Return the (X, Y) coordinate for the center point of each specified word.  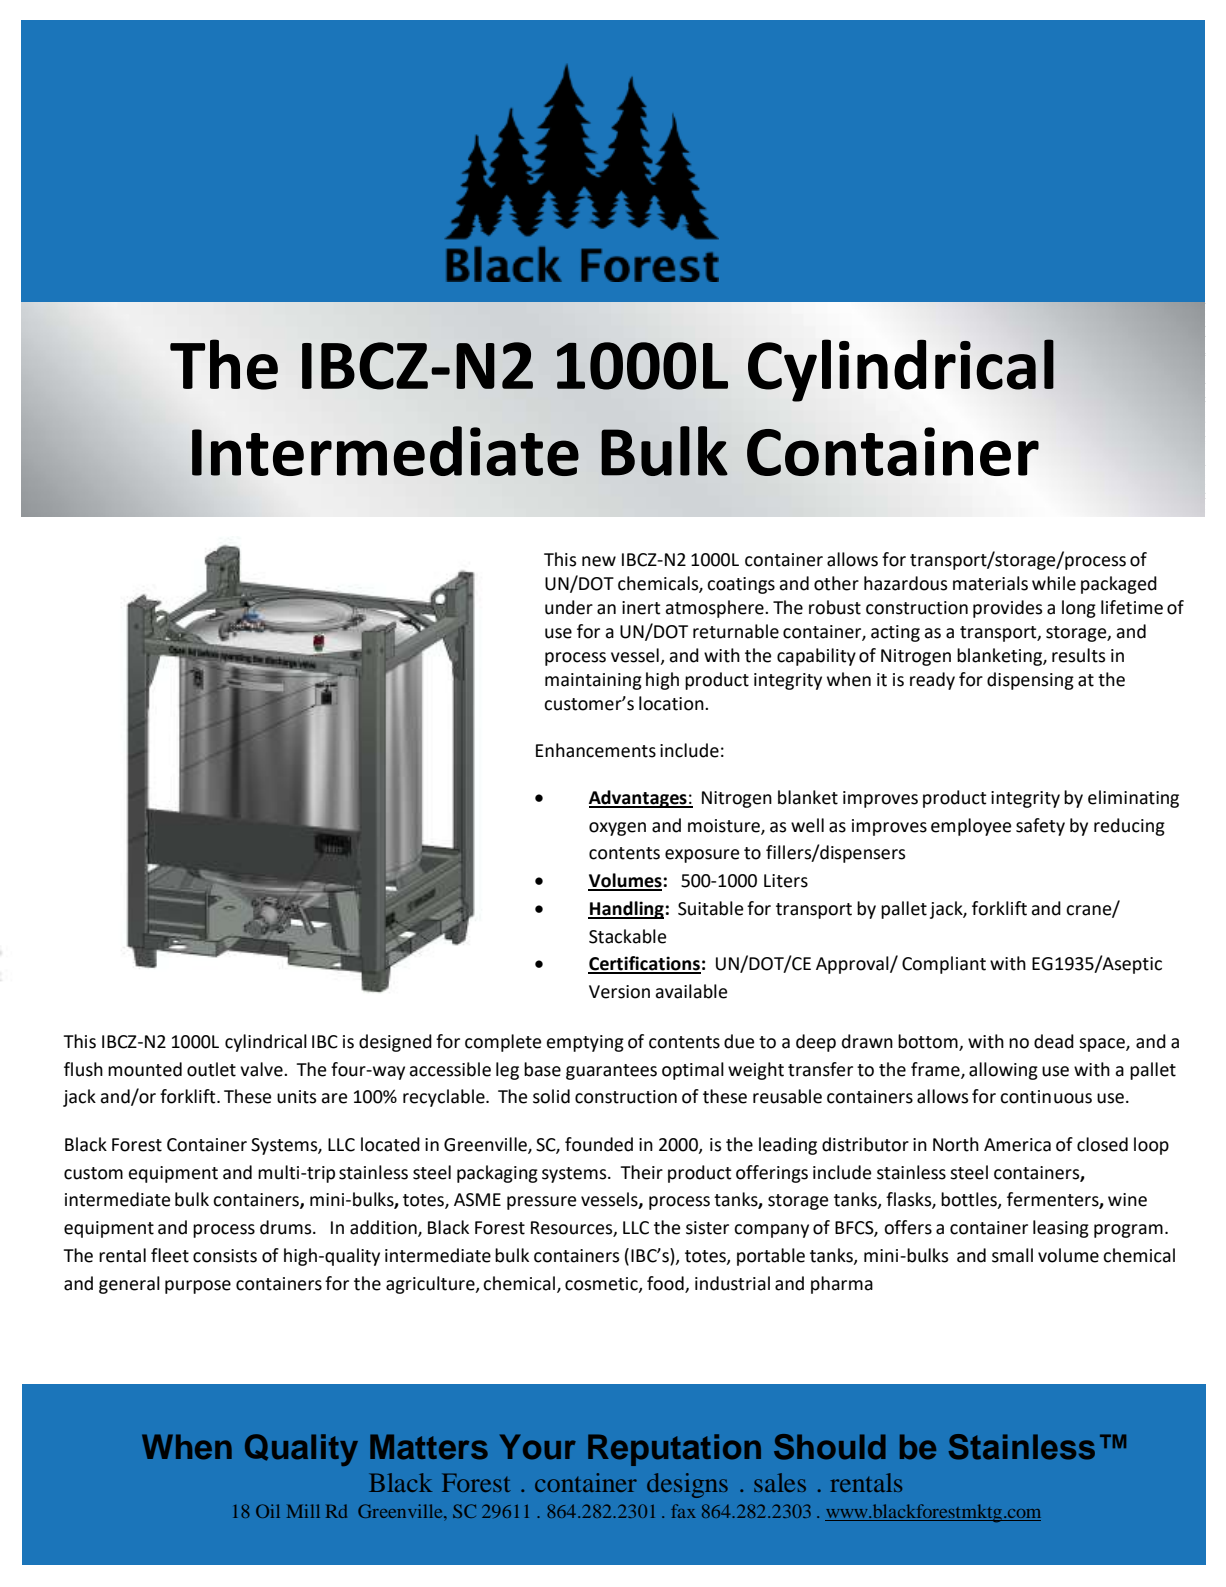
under (569, 607)
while (1054, 583)
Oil (268, 1511)
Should (830, 1447)
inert (641, 608)
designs (687, 1485)
